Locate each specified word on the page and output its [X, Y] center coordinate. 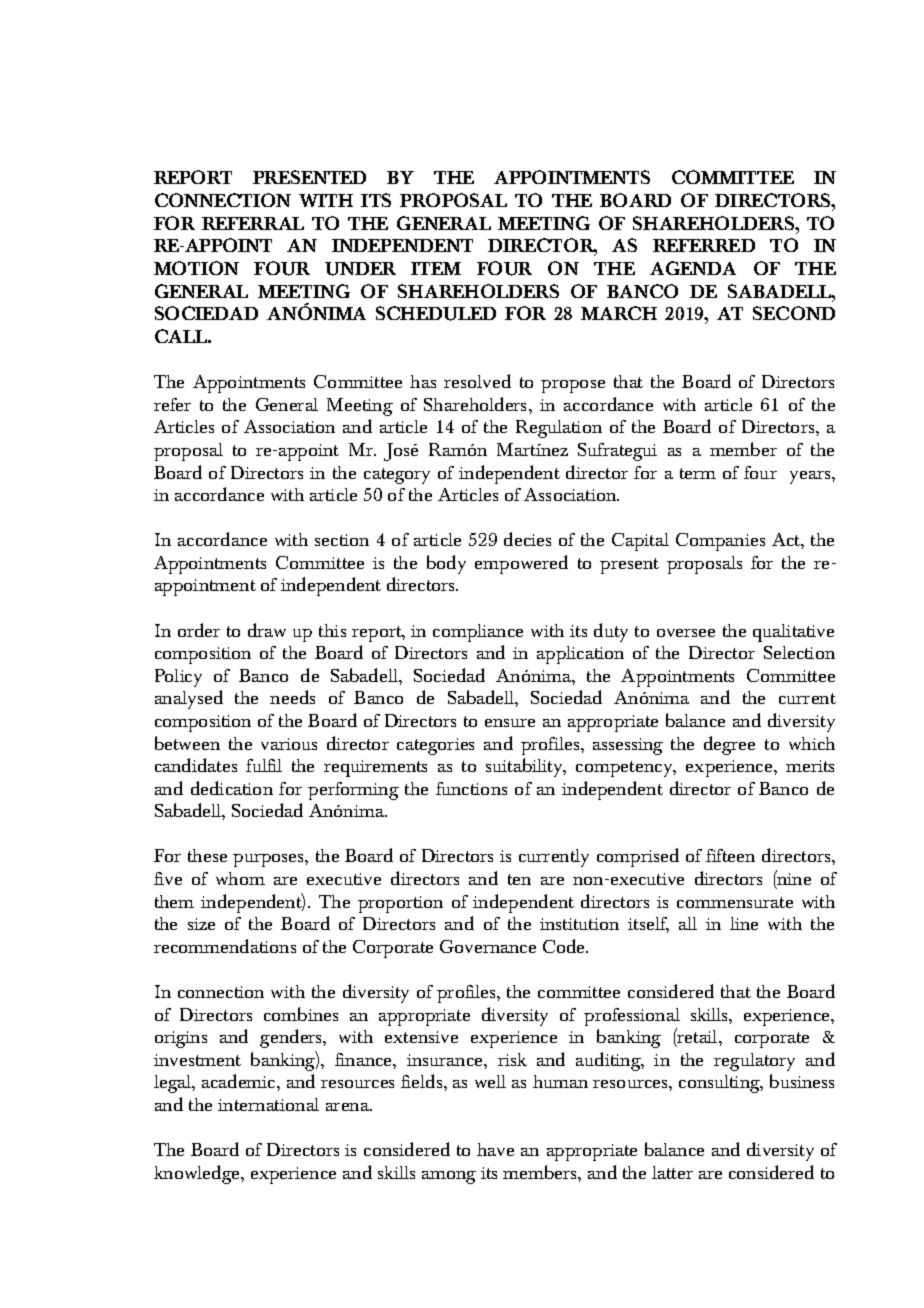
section [342, 540]
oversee [686, 633]
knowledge [198, 1174]
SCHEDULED [436, 313]
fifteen [730, 855]
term [698, 473]
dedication [232, 788]
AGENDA [693, 268]
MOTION [196, 268]
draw [267, 630]
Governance [488, 946]
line [744, 923]
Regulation [559, 429]
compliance [478, 633]
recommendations [225, 946]
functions [471, 788]
